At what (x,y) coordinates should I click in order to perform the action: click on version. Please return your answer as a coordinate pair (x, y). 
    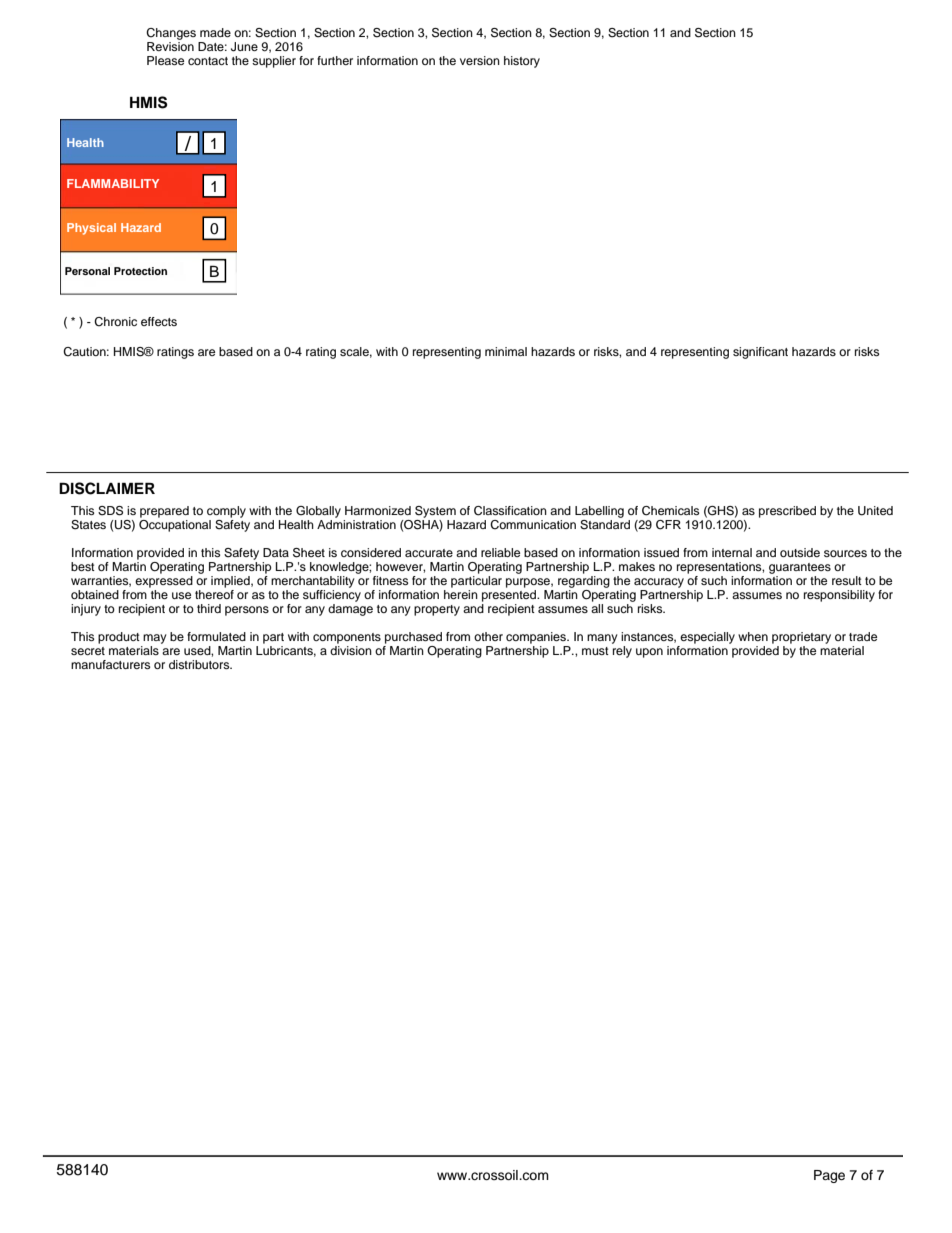
    Looking at the image, I should click on (480, 60).
